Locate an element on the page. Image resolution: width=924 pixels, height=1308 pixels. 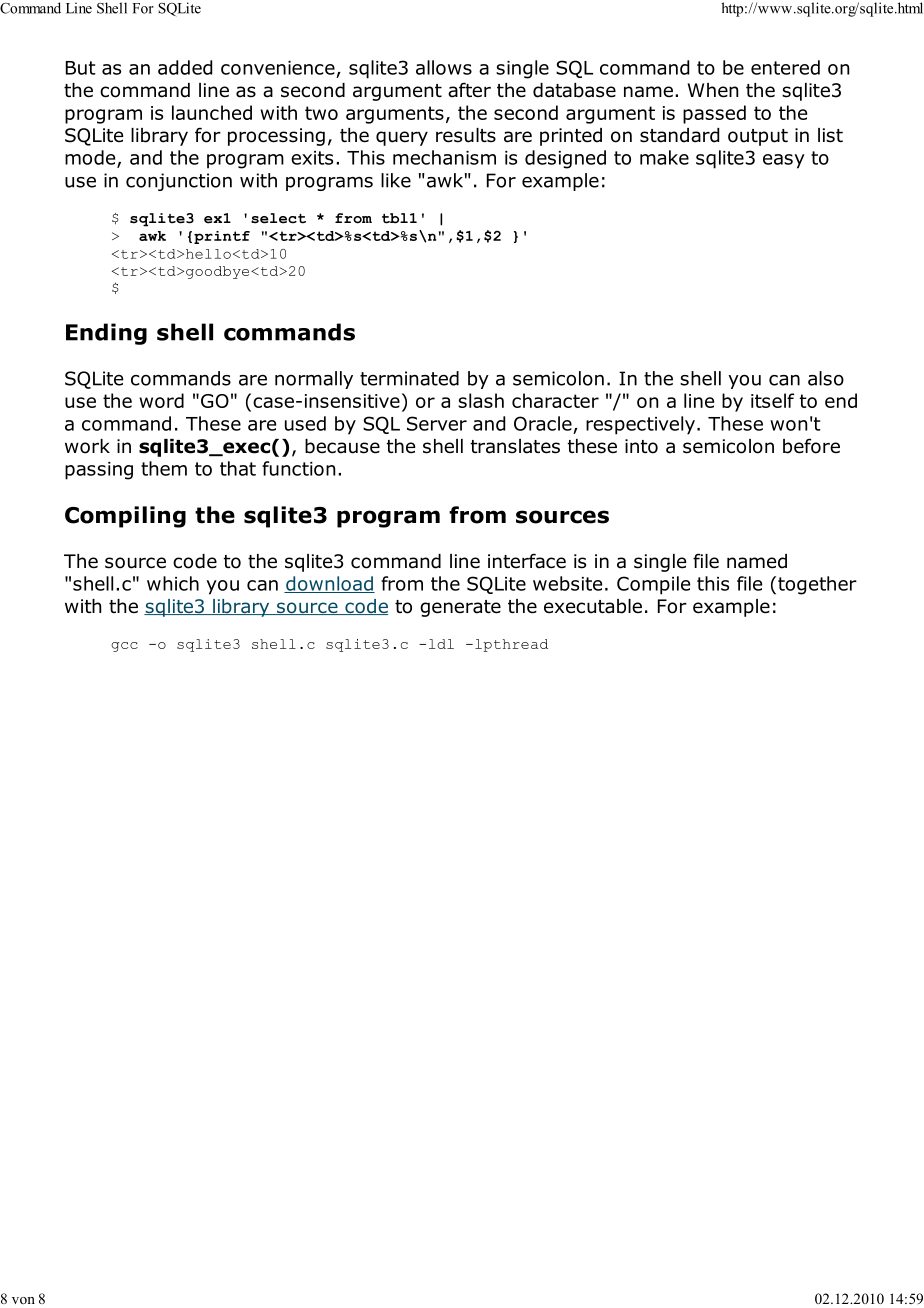
together is located at coordinates (817, 585).
